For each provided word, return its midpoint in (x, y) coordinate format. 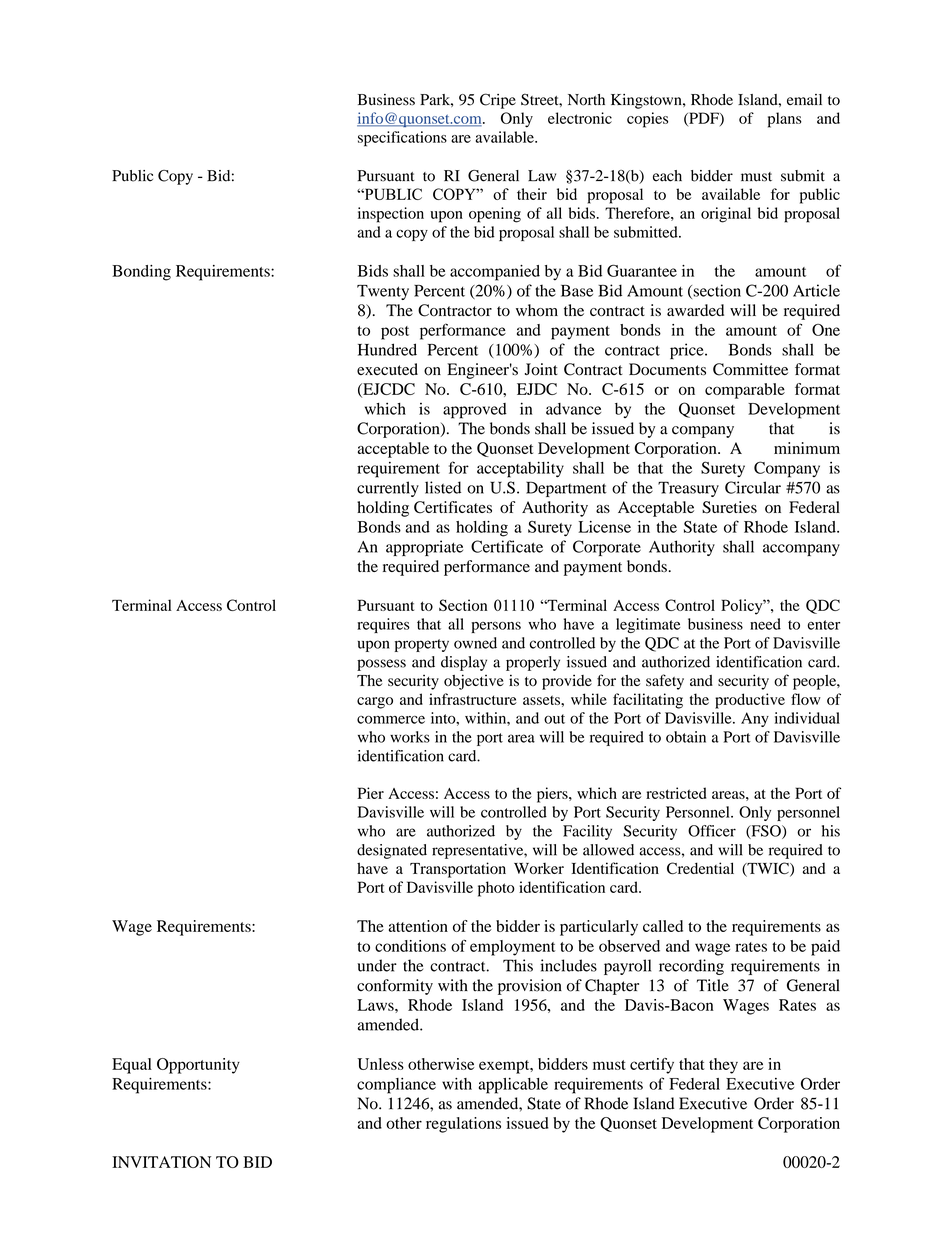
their (532, 194)
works (410, 737)
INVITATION (161, 1162)
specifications (402, 139)
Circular (753, 487)
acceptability (520, 469)
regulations (463, 1125)
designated (392, 851)
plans (785, 120)
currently (388, 489)
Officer (712, 831)
